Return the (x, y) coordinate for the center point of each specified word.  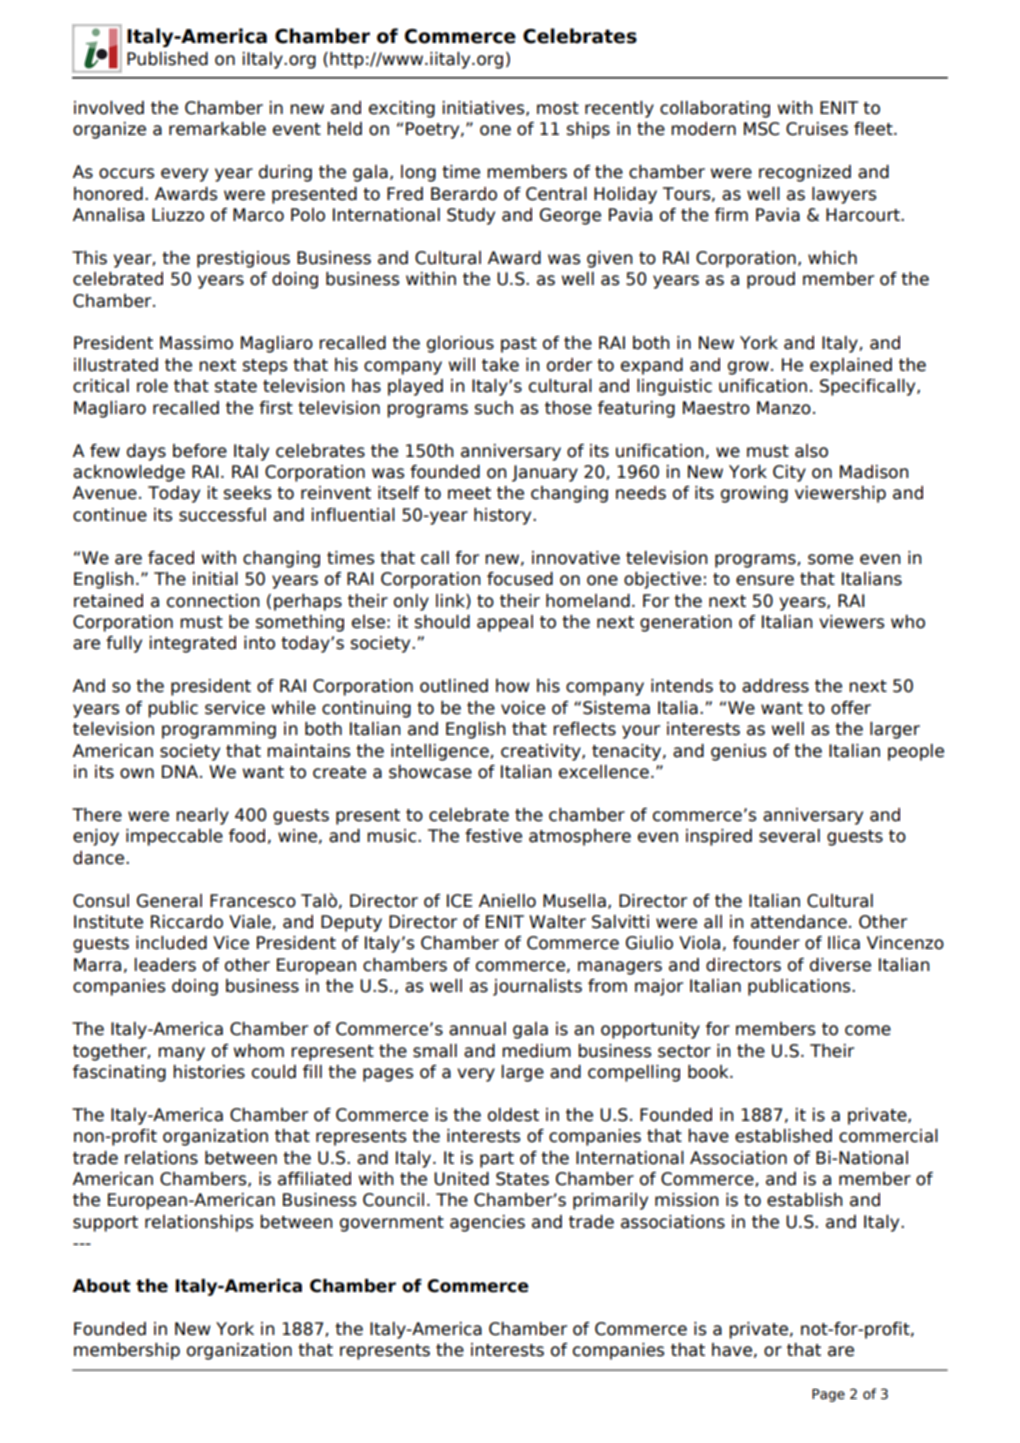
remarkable (217, 129)
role (152, 386)
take (500, 365)
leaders (165, 965)
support (105, 1224)
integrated (193, 644)
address (775, 686)
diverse (840, 965)
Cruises (817, 129)
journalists (537, 987)
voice (523, 708)
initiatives (485, 108)
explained (851, 366)
